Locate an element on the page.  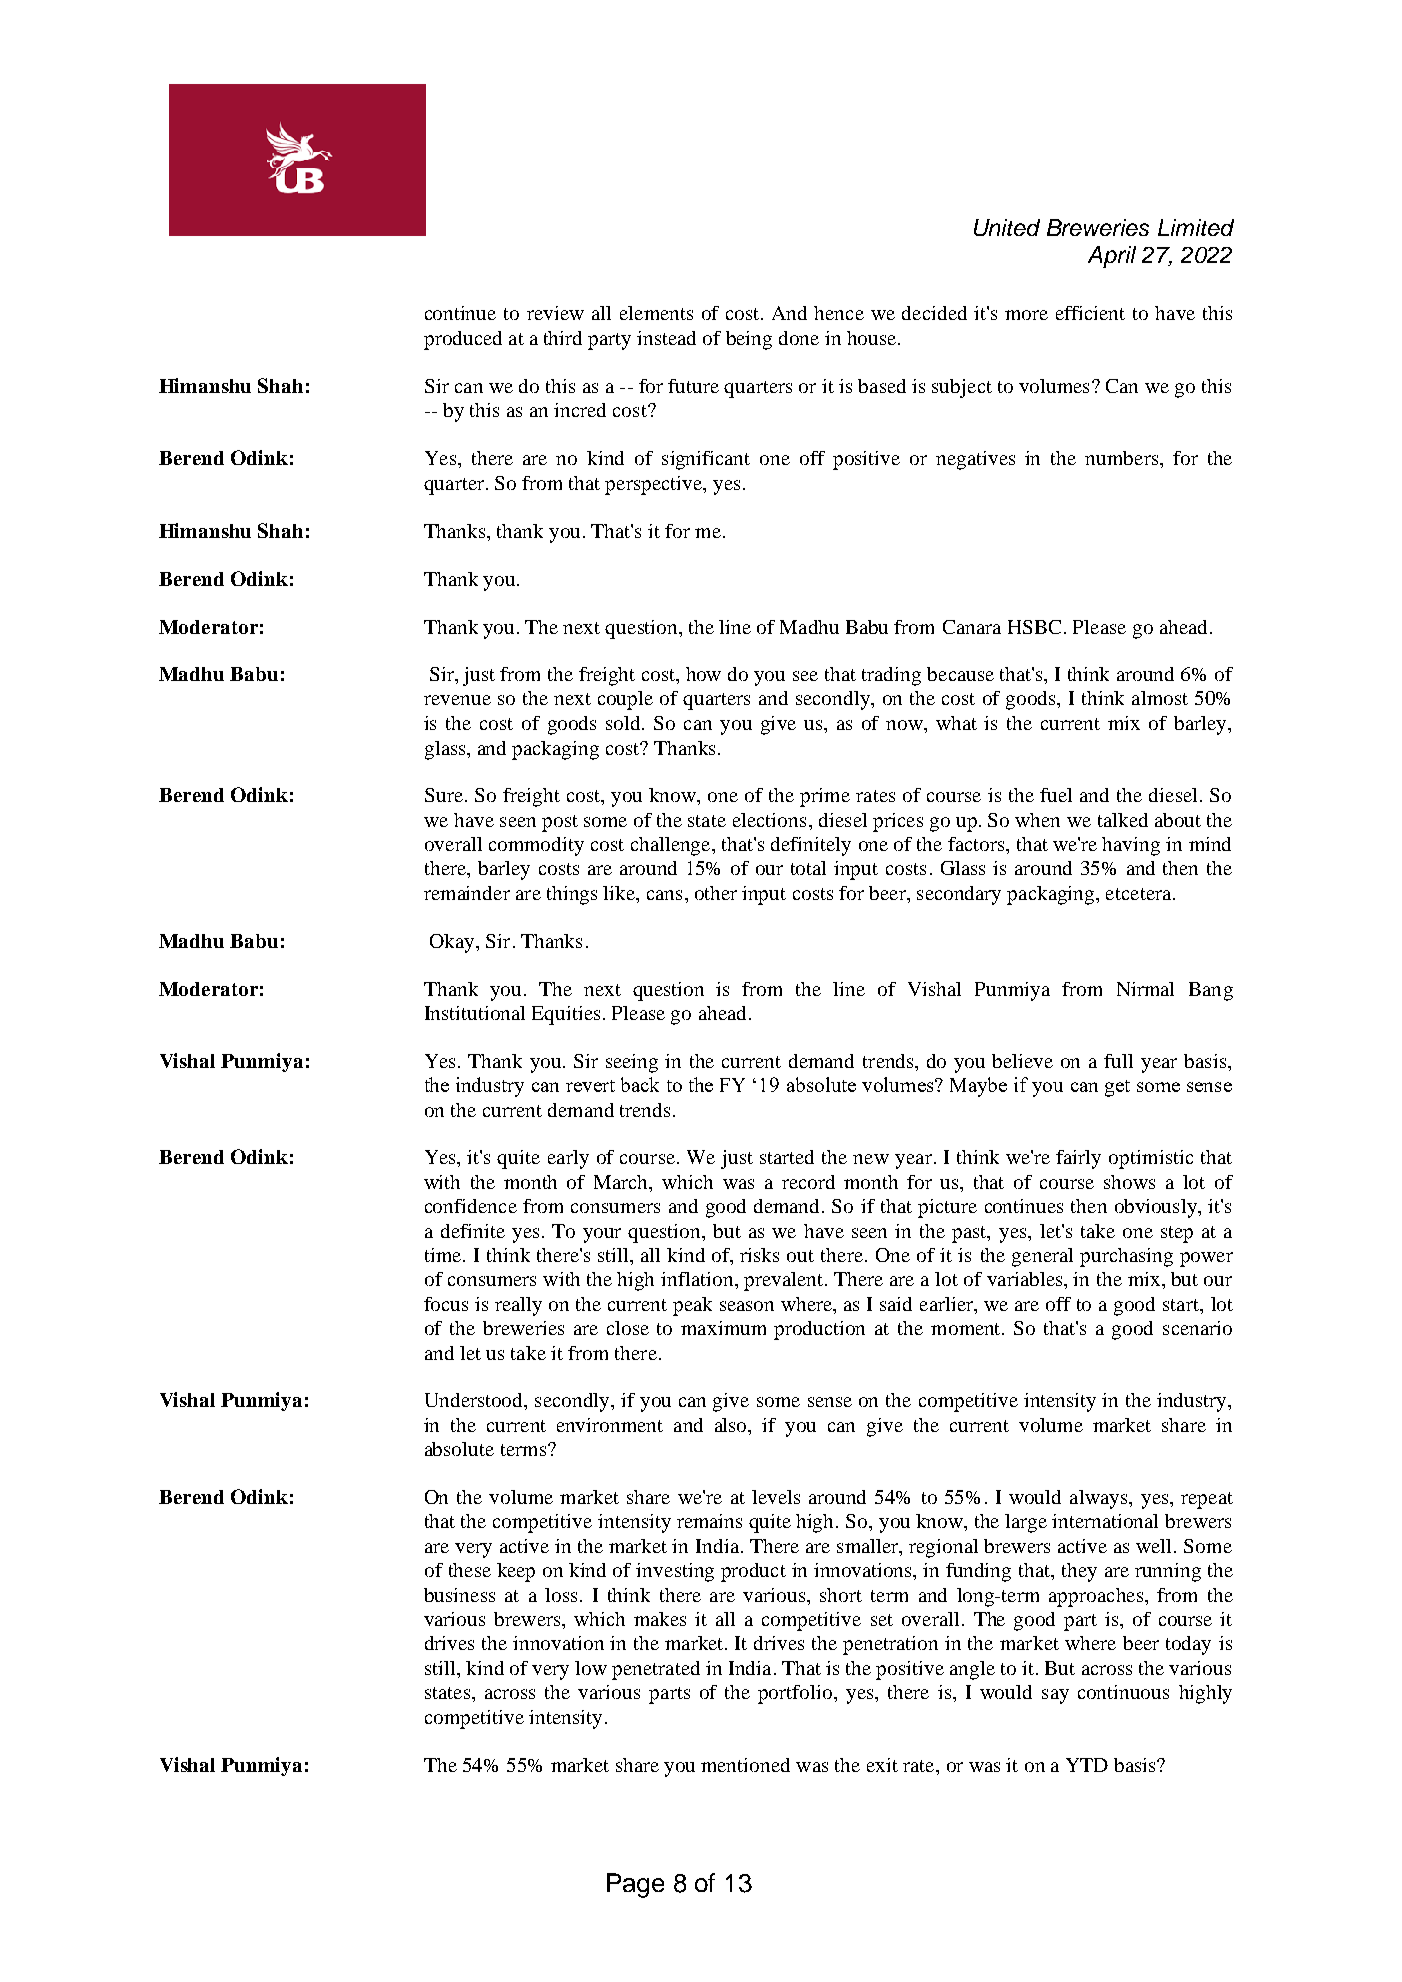
review is located at coordinates (555, 313).
